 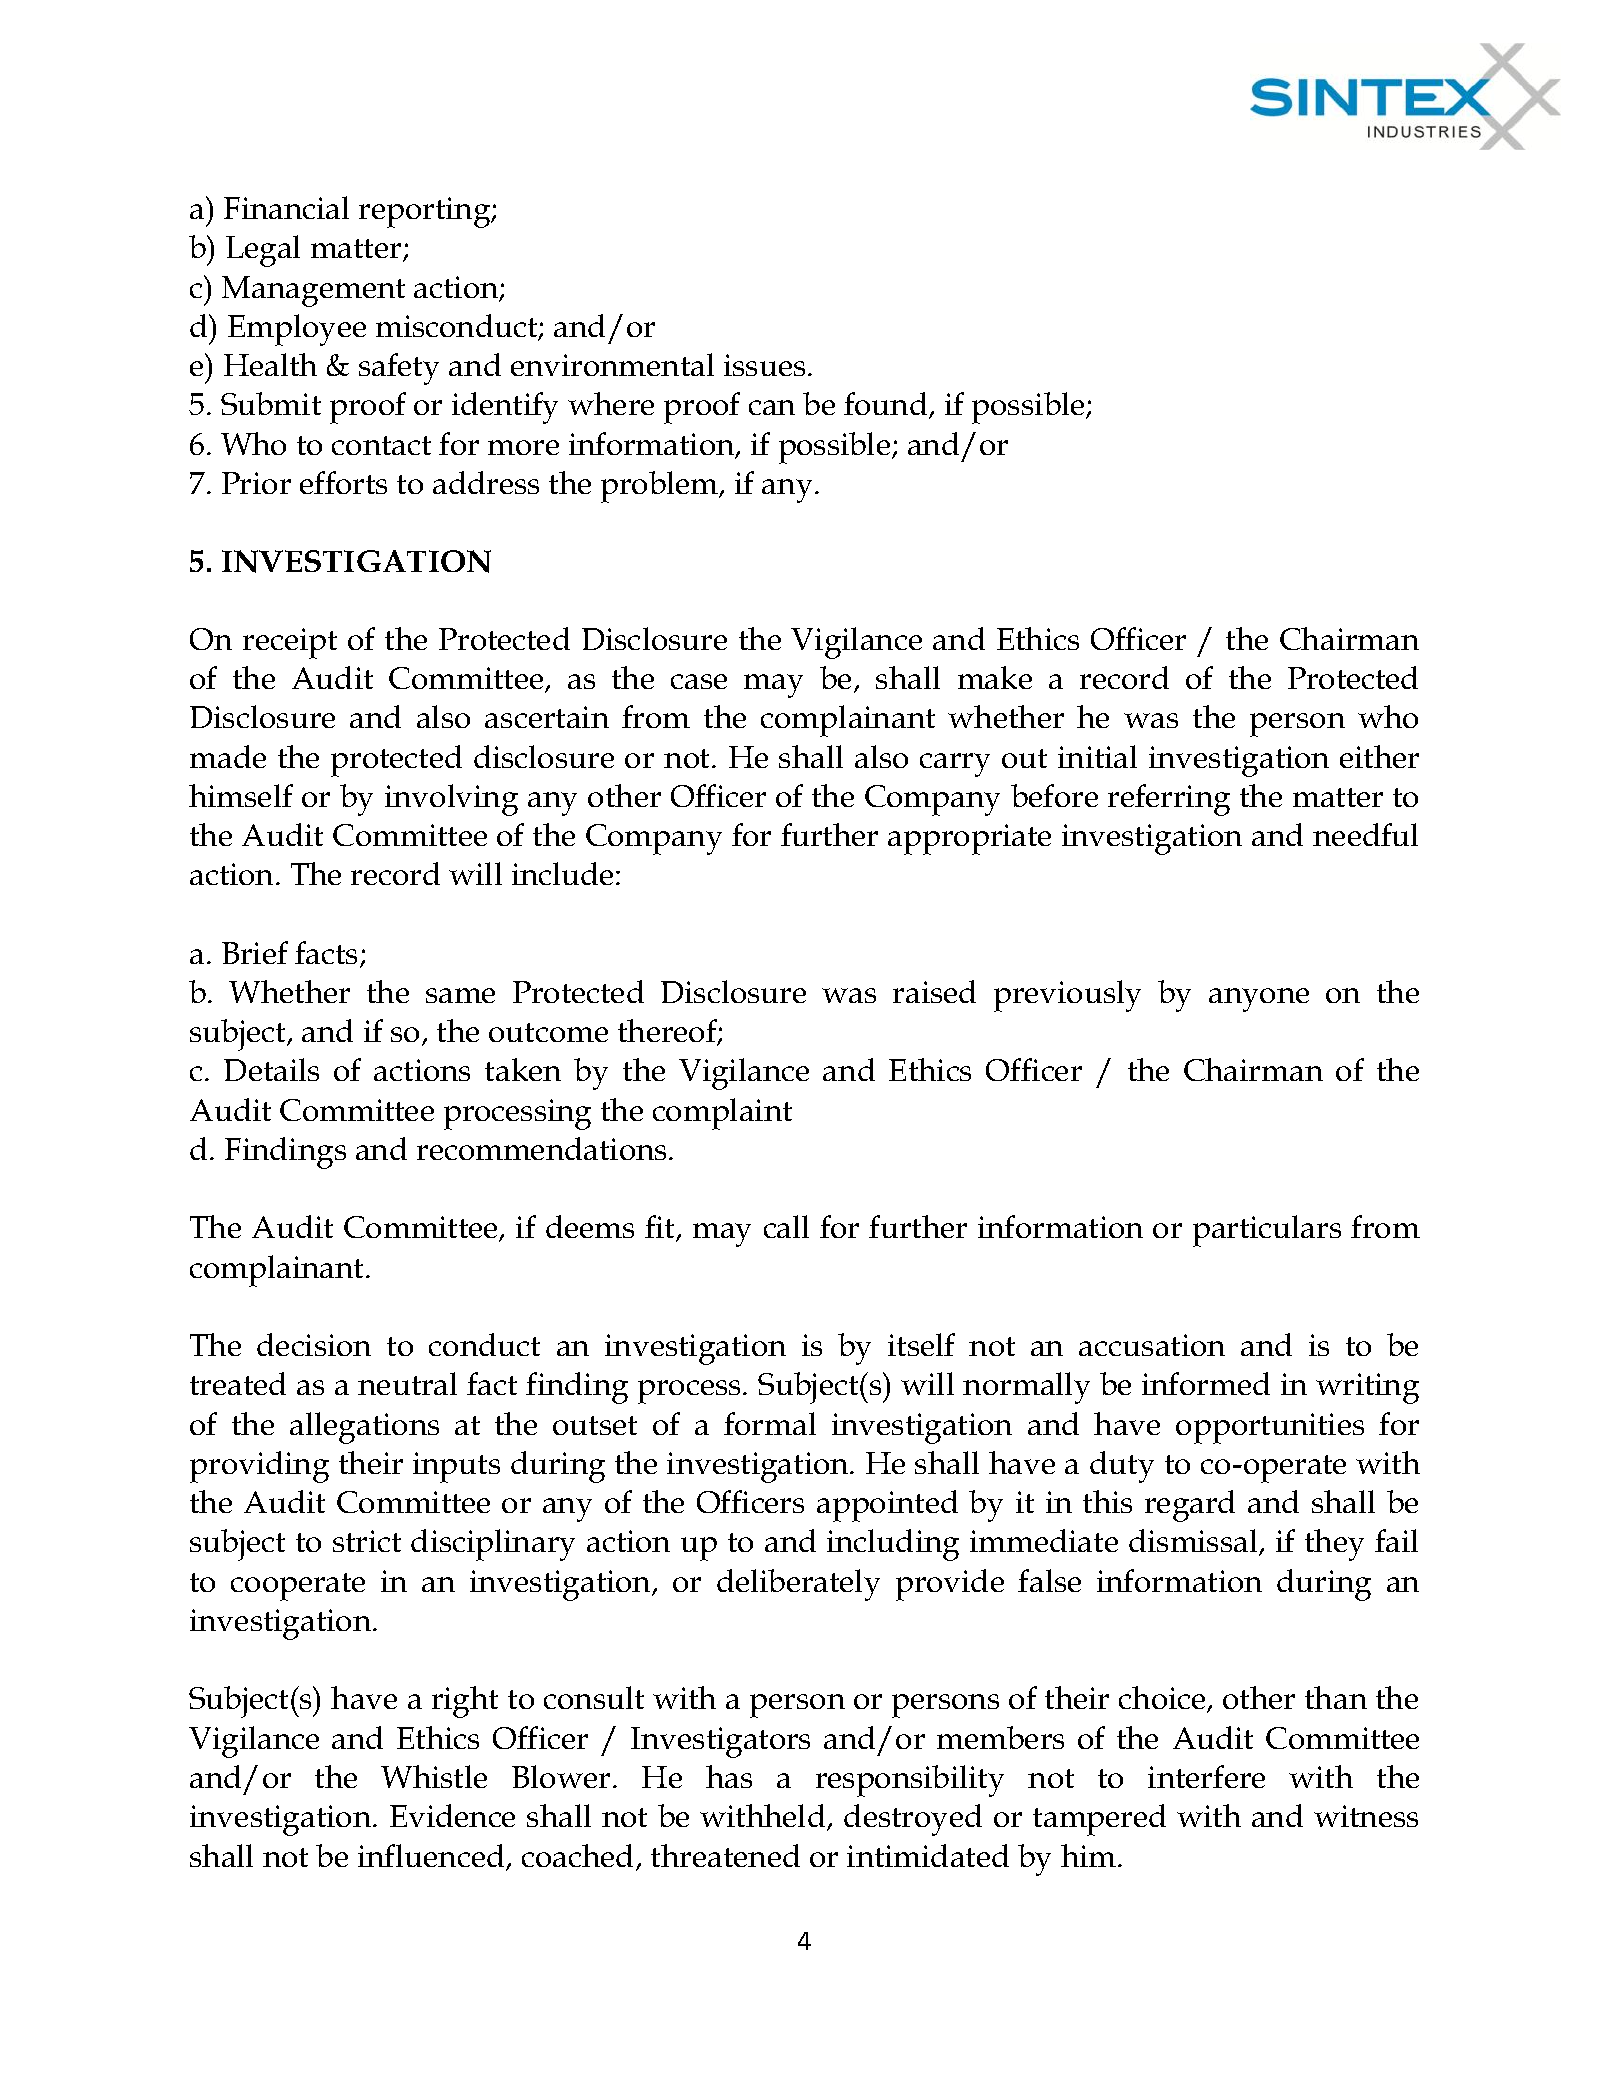 What do you see at coordinates (452, 1815) in the screenshot?
I see `Evidence` at bounding box center [452, 1815].
